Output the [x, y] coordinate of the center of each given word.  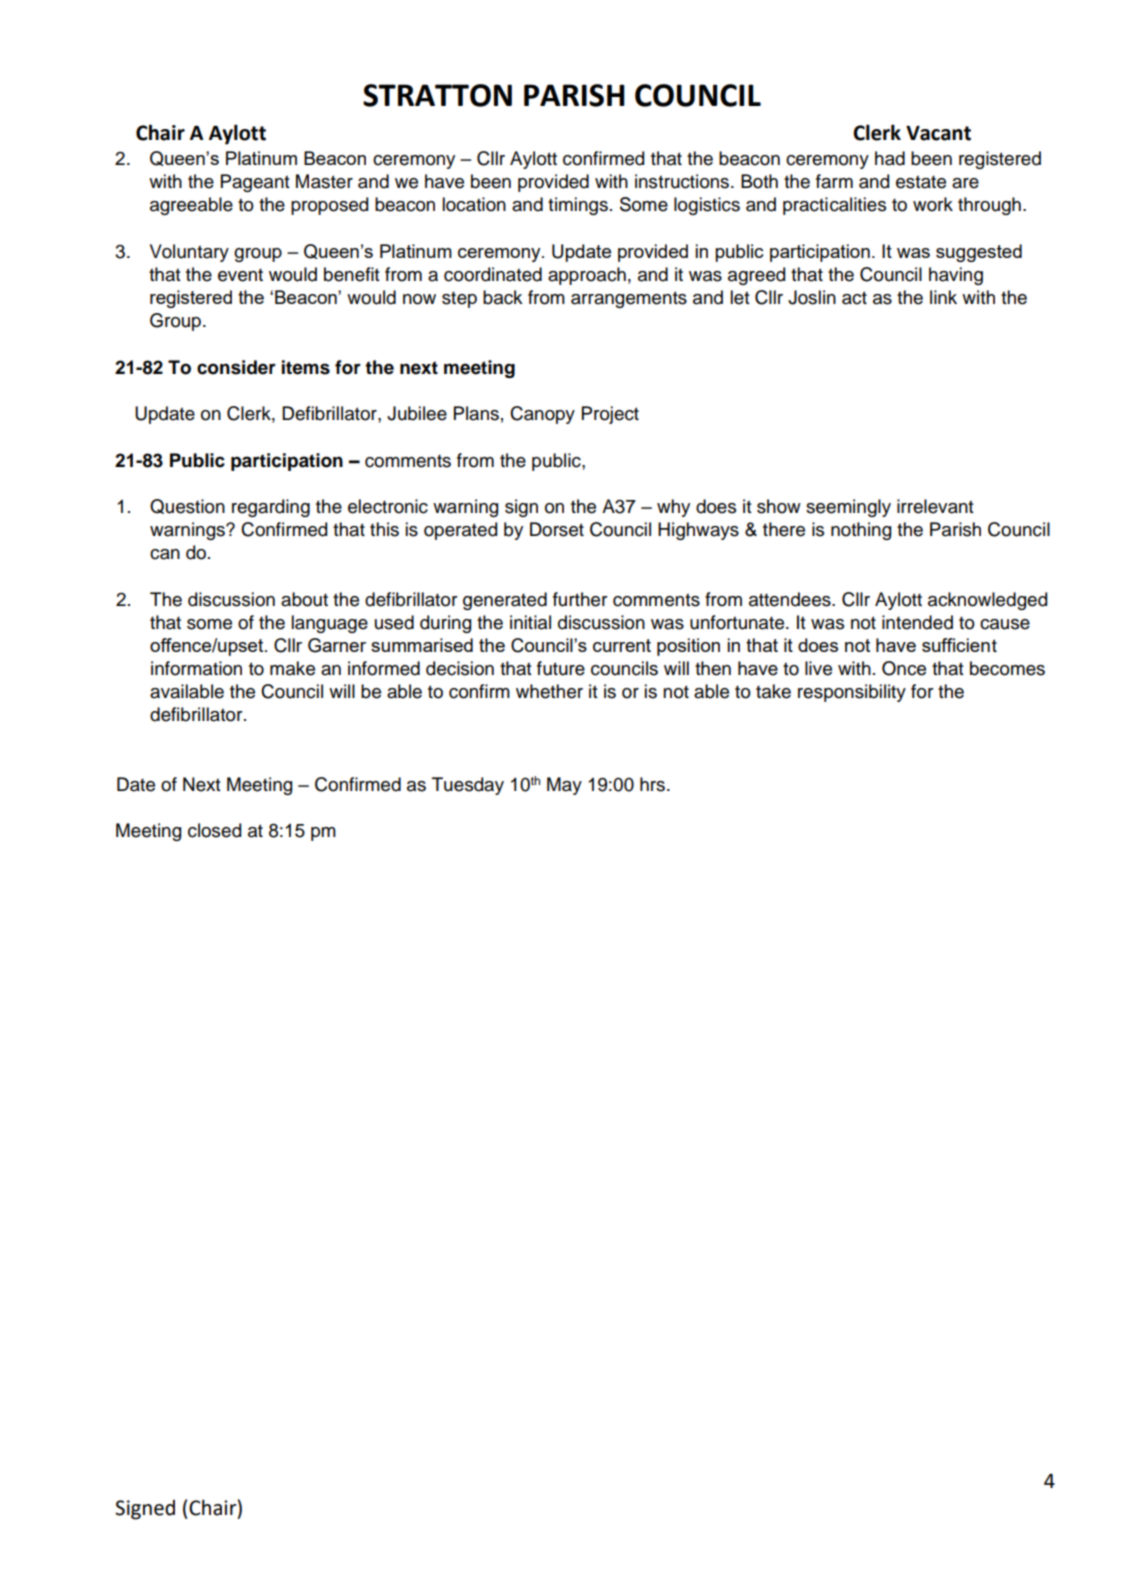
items [306, 367]
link [943, 297]
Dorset [557, 529]
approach [587, 276]
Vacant [938, 133]
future [561, 668]
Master [324, 181]
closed [214, 830]
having [956, 276]
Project [610, 415]
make [292, 668]
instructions [683, 181]
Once [904, 668]
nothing [861, 531]
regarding [271, 508]
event [240, 275]
